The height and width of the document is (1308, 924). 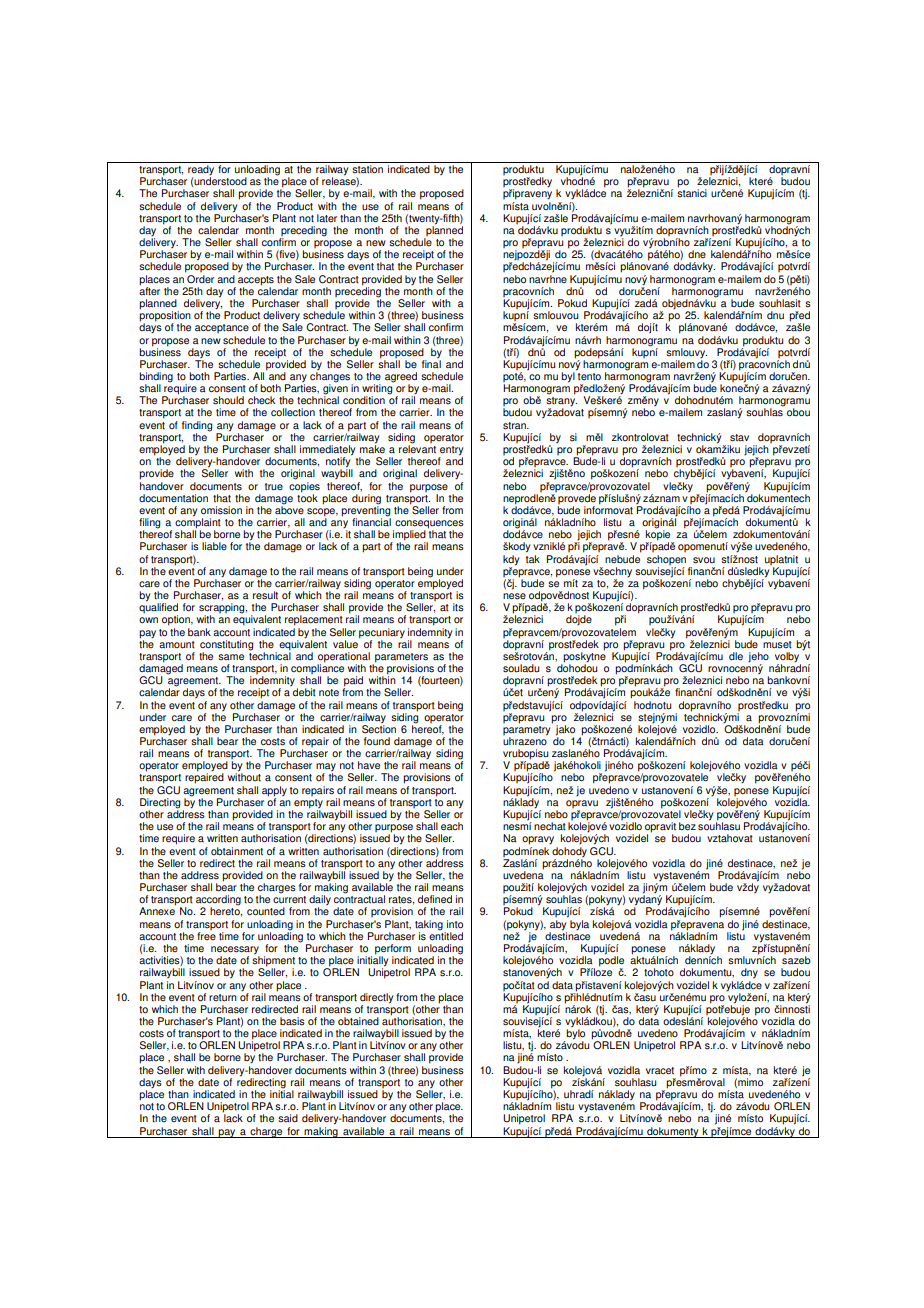 What do you see at coordinates (428, 525) in the document?
I see `consequences` at bounding box center [428, 525].
